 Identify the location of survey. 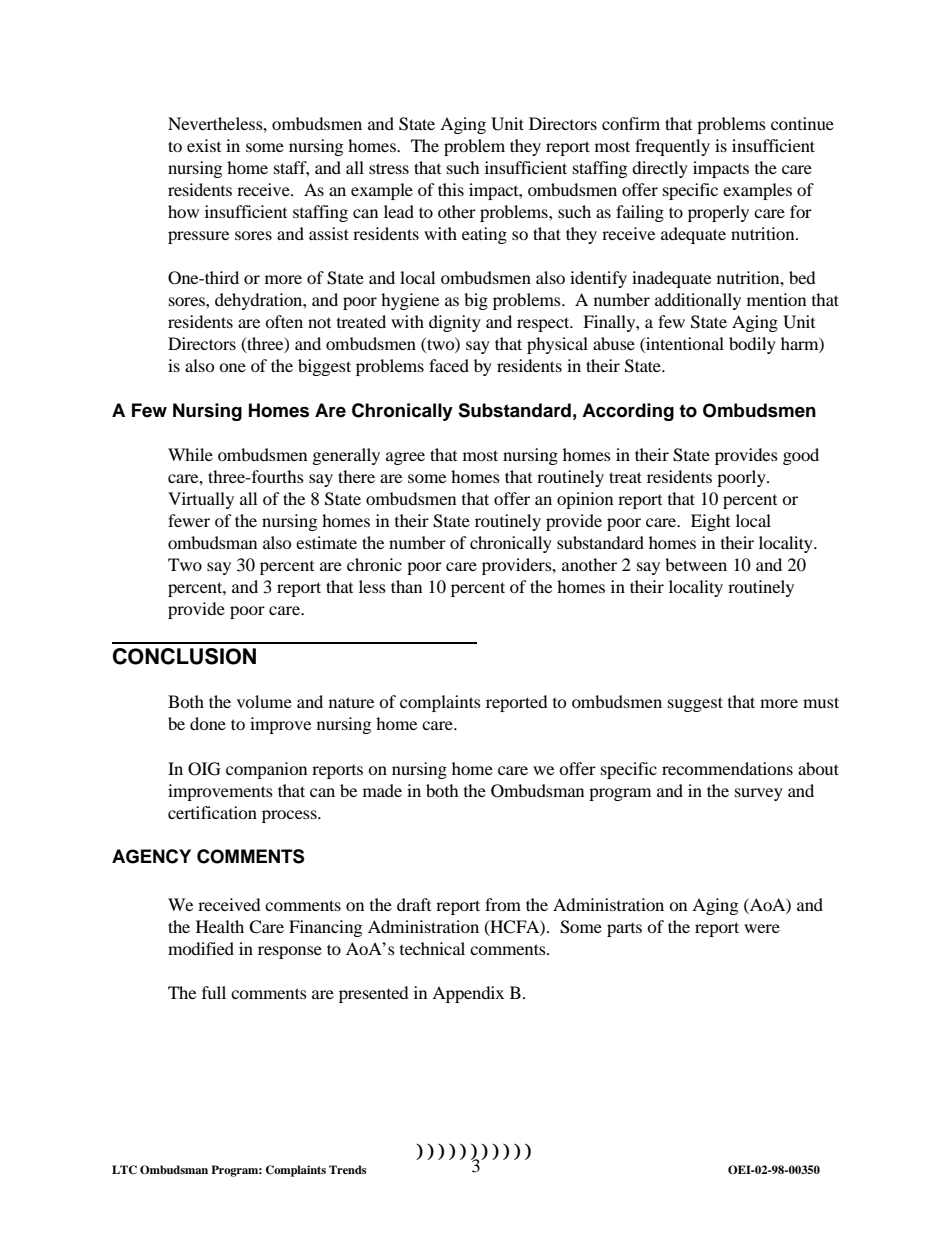
(759, 794).
